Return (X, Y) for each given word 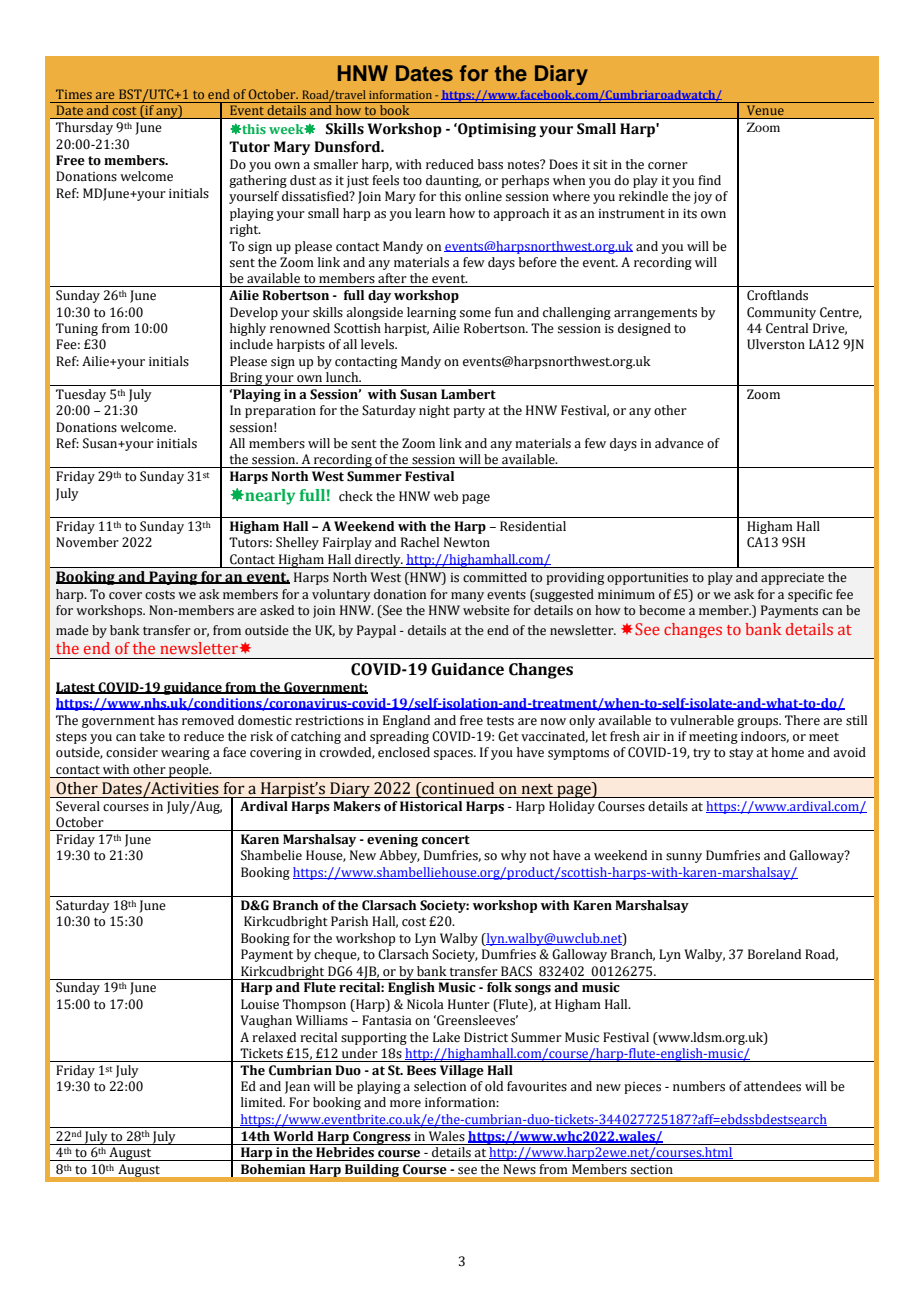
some (475, 314)
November (87, 542)
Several (78, 806)
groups (759, 723)
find (709, 180)
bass (490, 164)
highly (248, 329)
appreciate (792, 579)
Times (74, 94)
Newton (467, 542)
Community (781, 313)
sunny (684, 858)
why (514, 856)
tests (500, 721)
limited (263, 1102)
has (168, 720)
